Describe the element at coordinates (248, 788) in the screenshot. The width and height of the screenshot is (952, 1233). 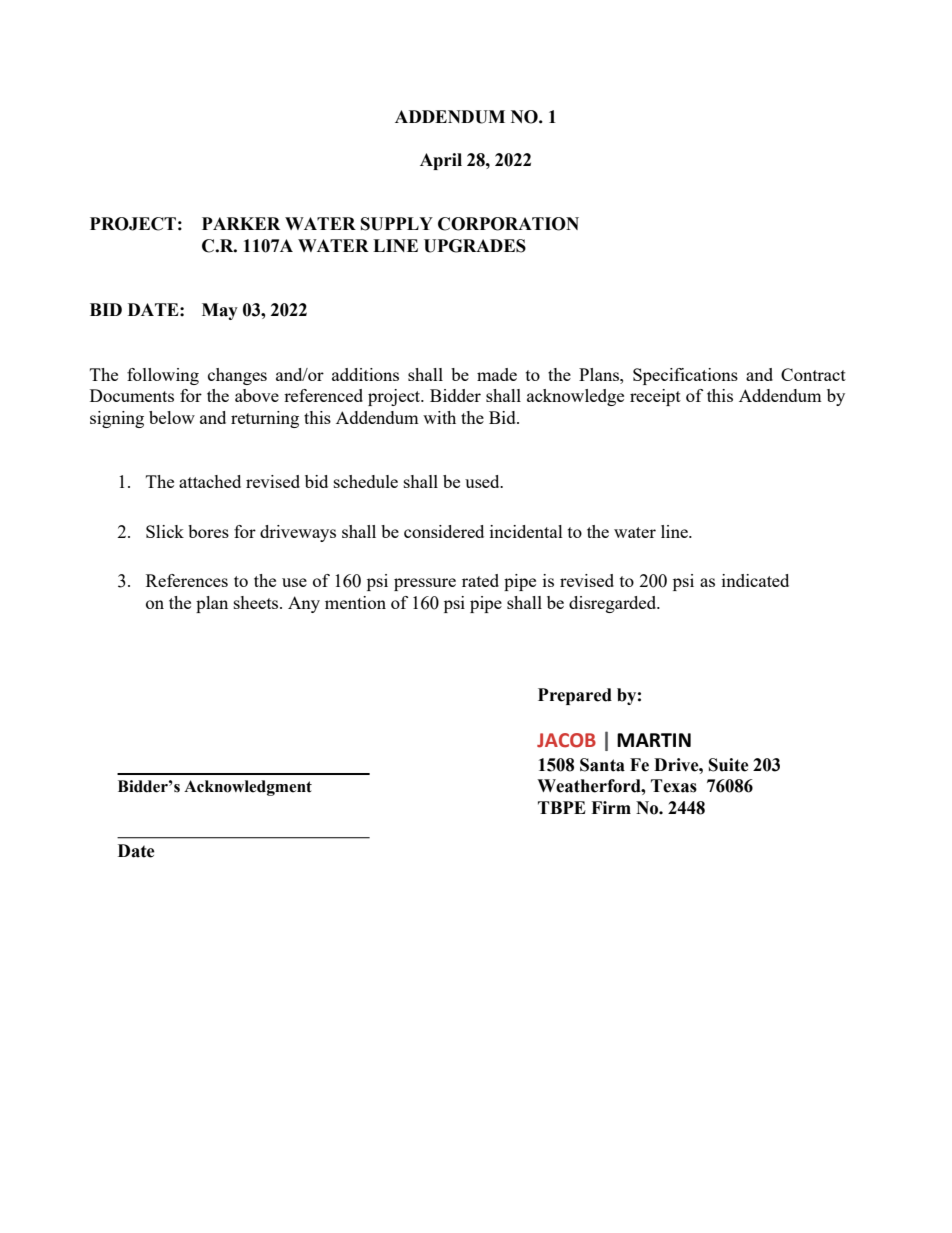
I see `Acknowledgment` at that location.
